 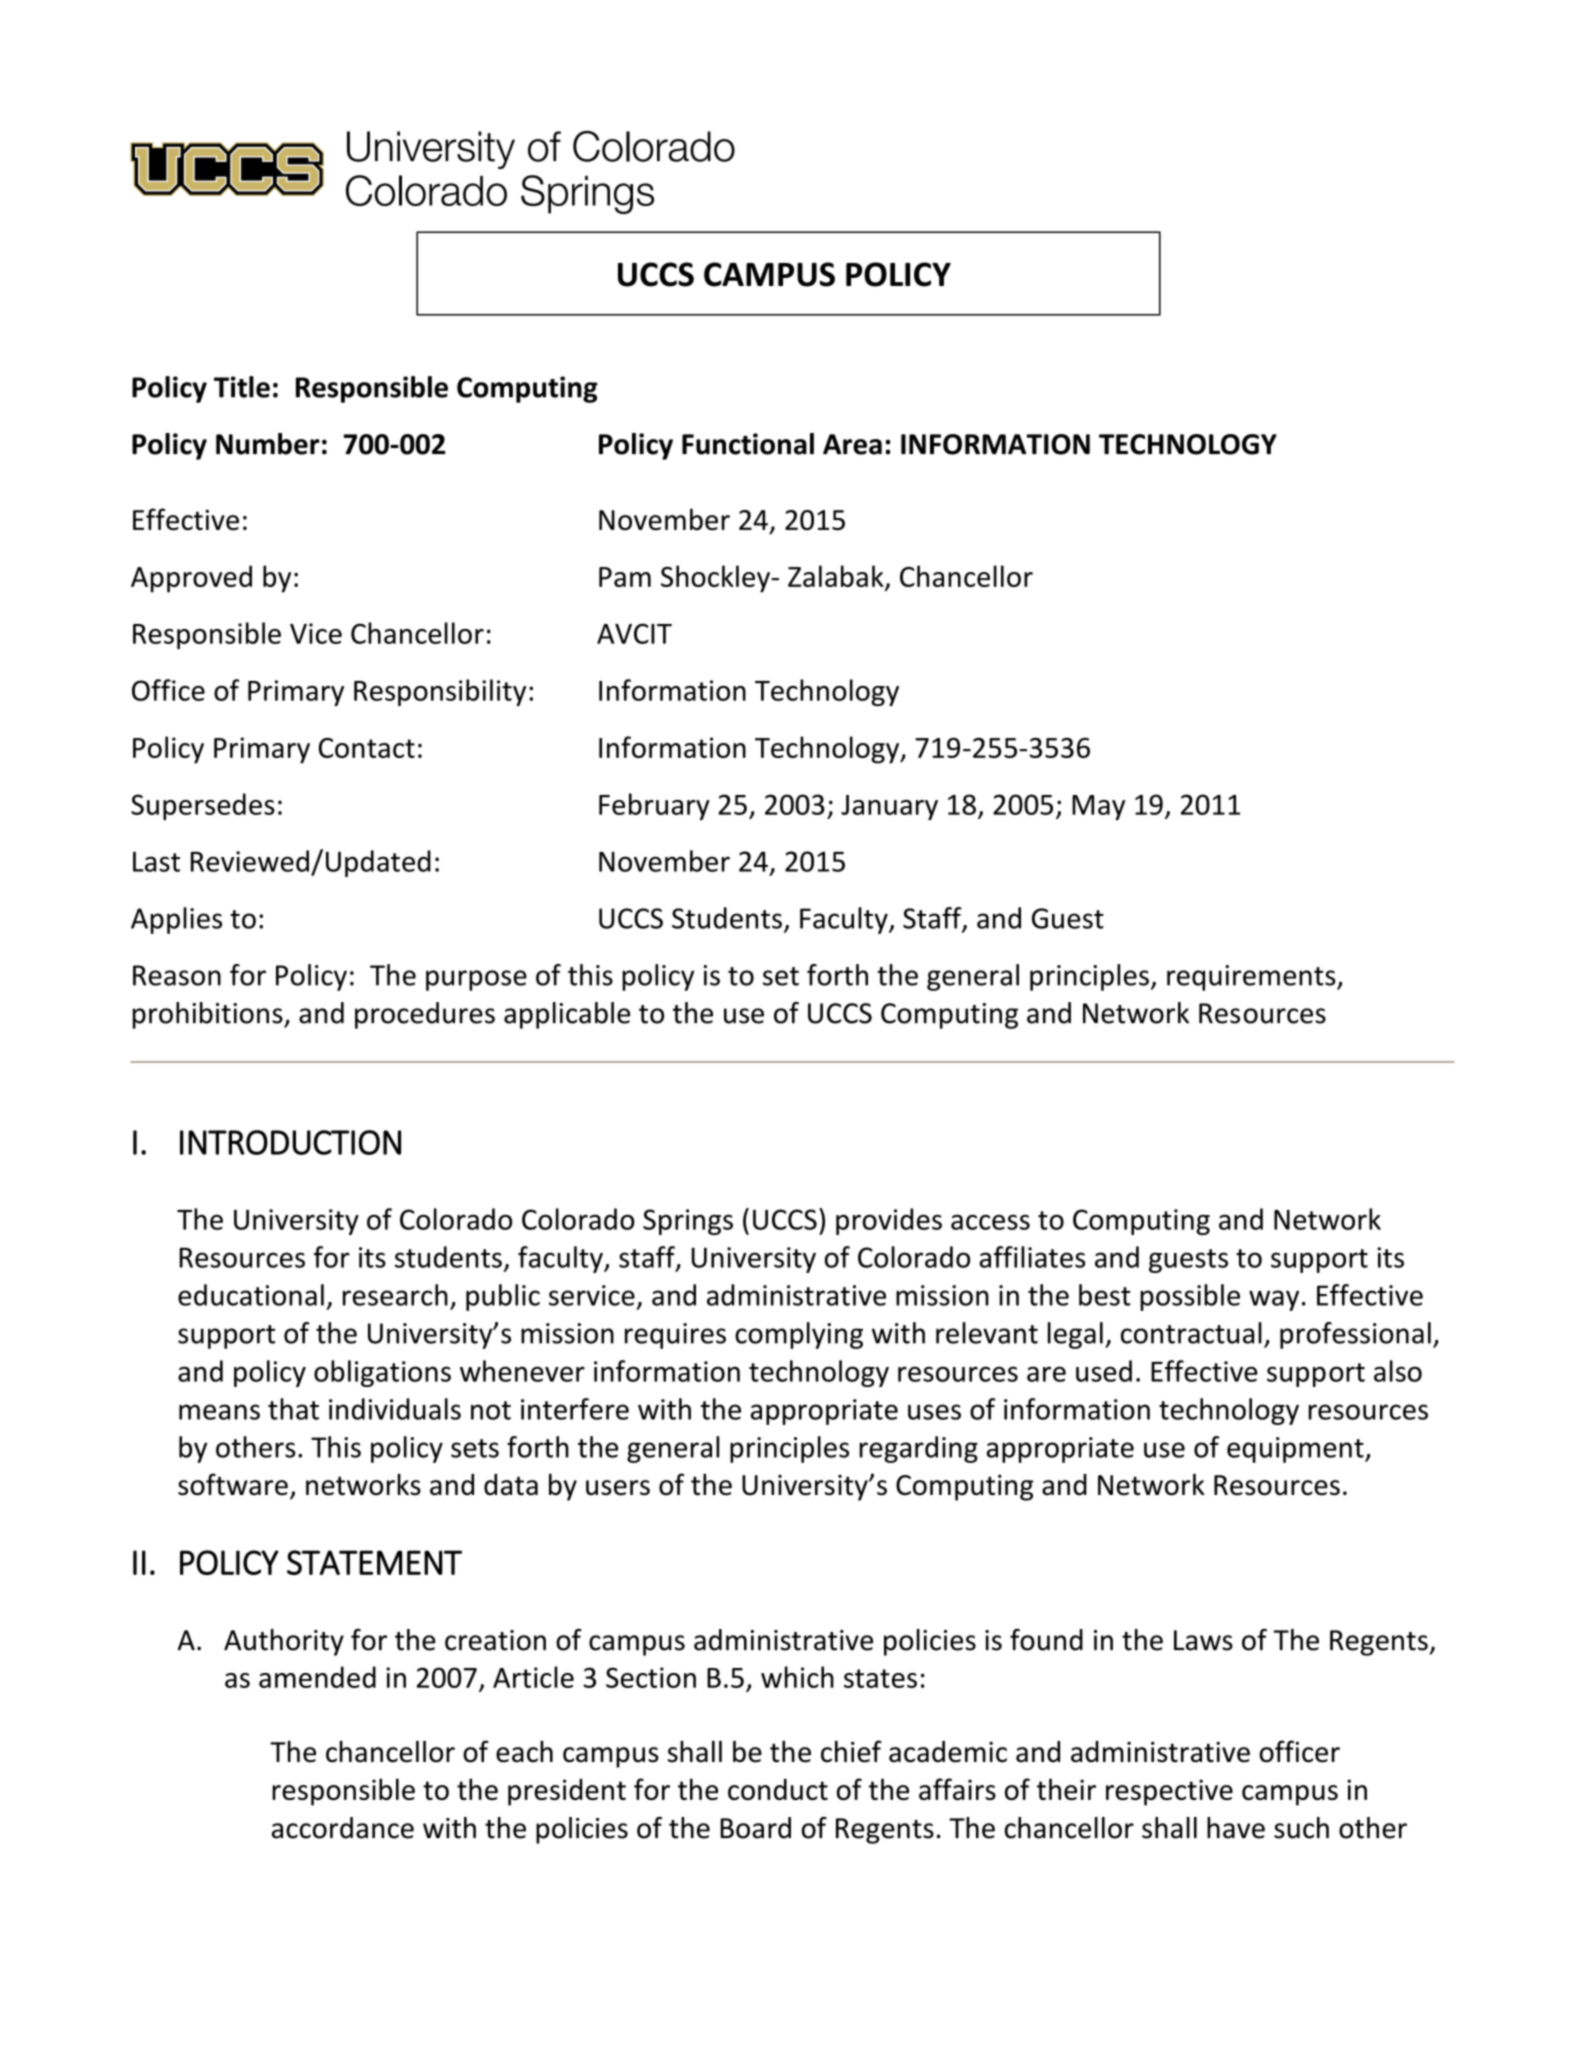 What do you see at coordinates (748, 444) in the document?
I see `Functional` at bounding box center [748, 444].
